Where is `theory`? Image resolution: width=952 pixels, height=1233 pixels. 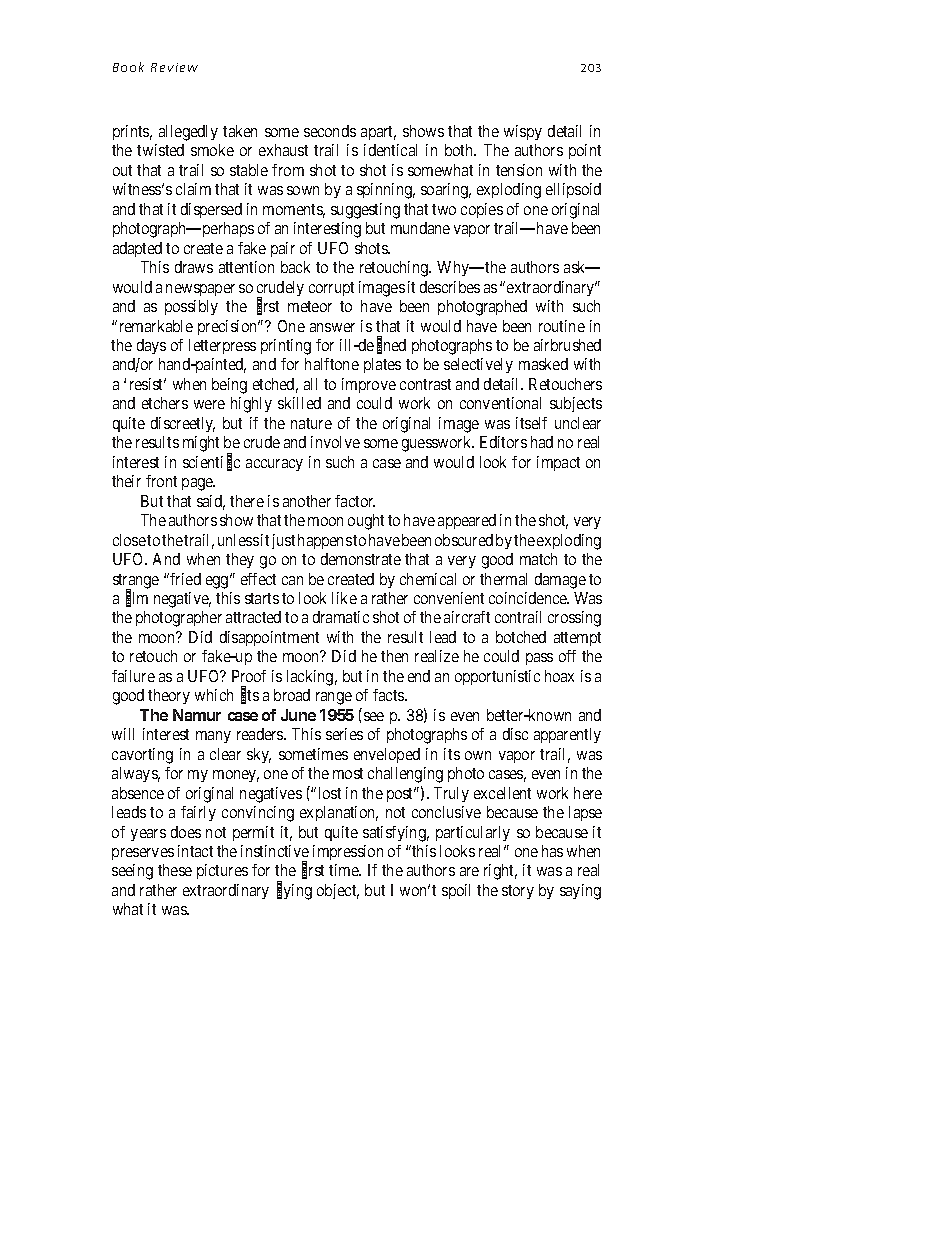 theory is located at coordinates (169, 696).
